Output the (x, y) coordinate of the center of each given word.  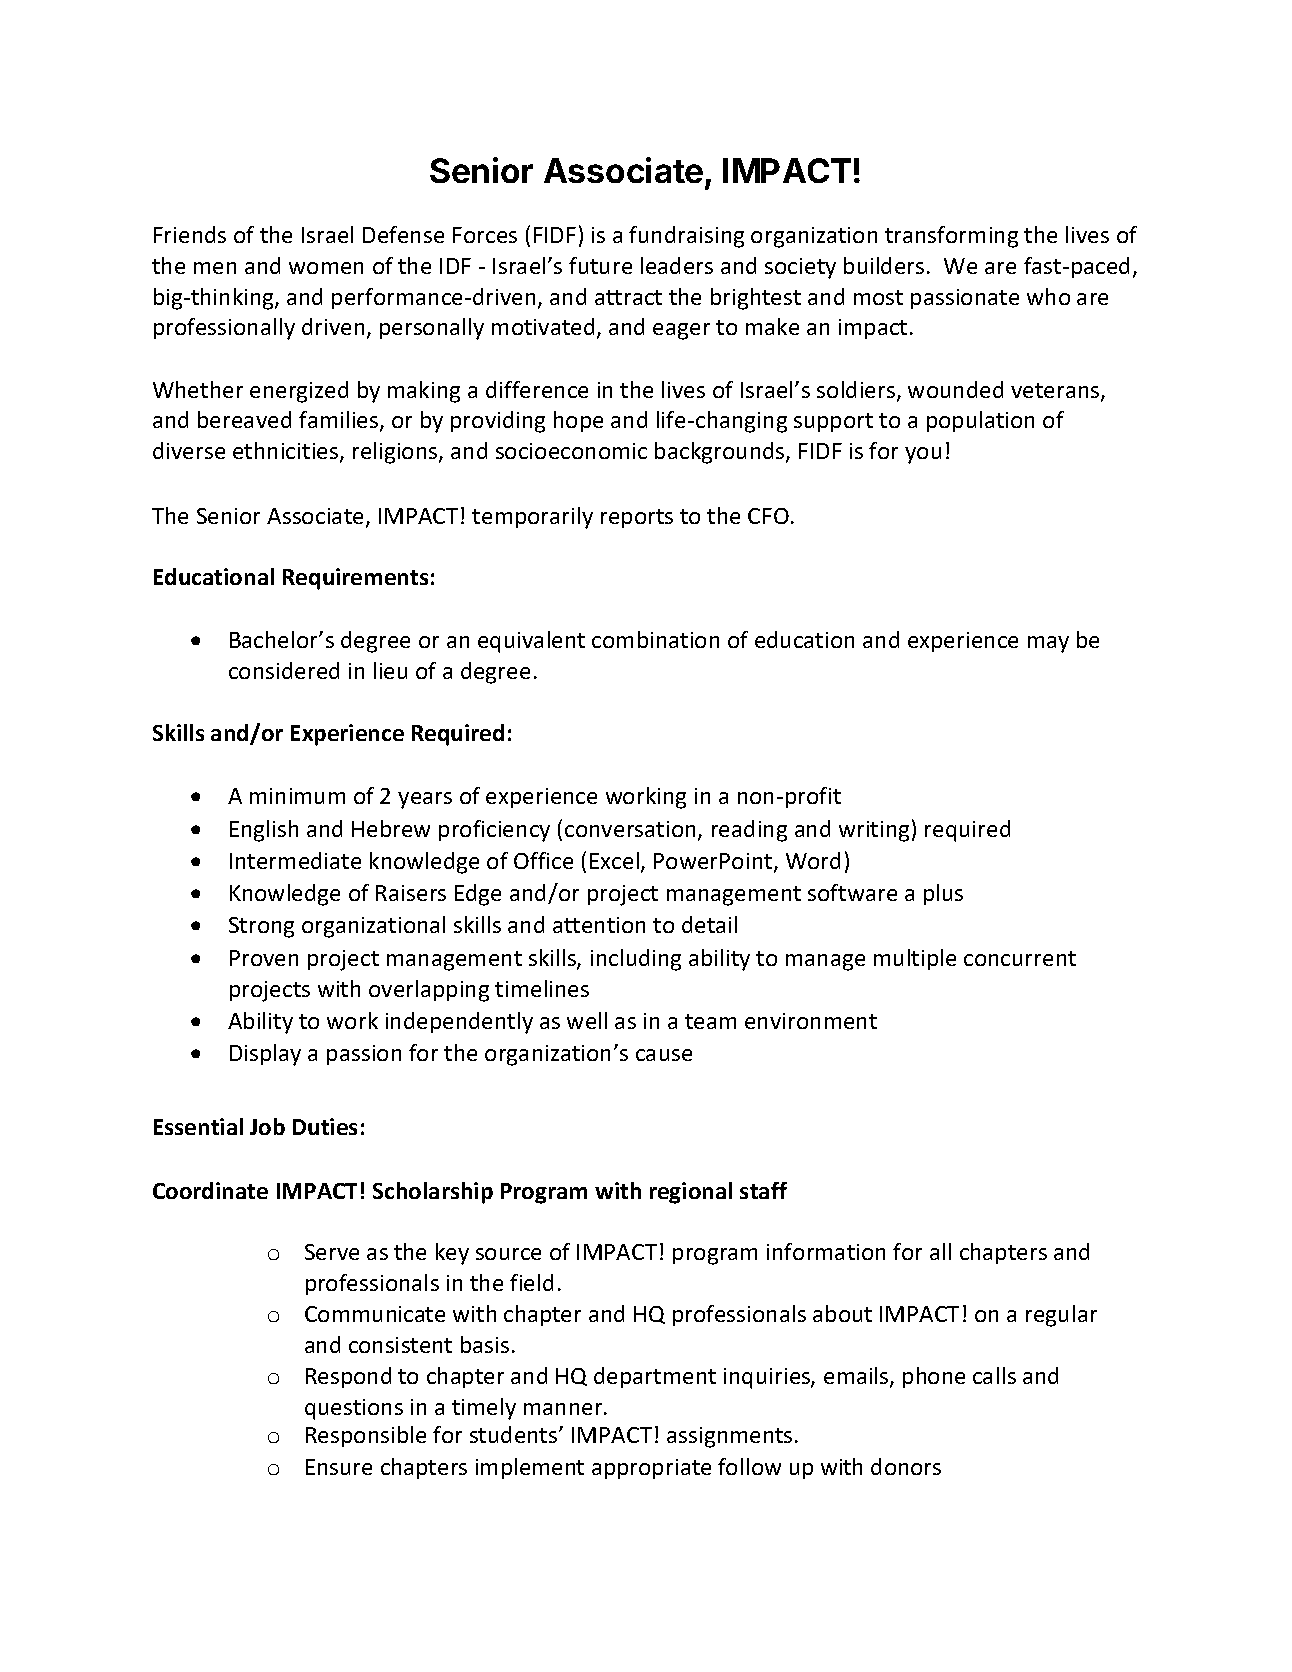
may (1048, 644)
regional (691, 1193)
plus (943, 894)
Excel (614, 860)
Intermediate (295, 860)
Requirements (355, 579)
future (600, 265)
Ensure (339, 1467)
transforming (951, 237)
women (326, 268)
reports (637, 518)
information (826, 1251)
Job (267, 1126)
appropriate (651, 1469)
